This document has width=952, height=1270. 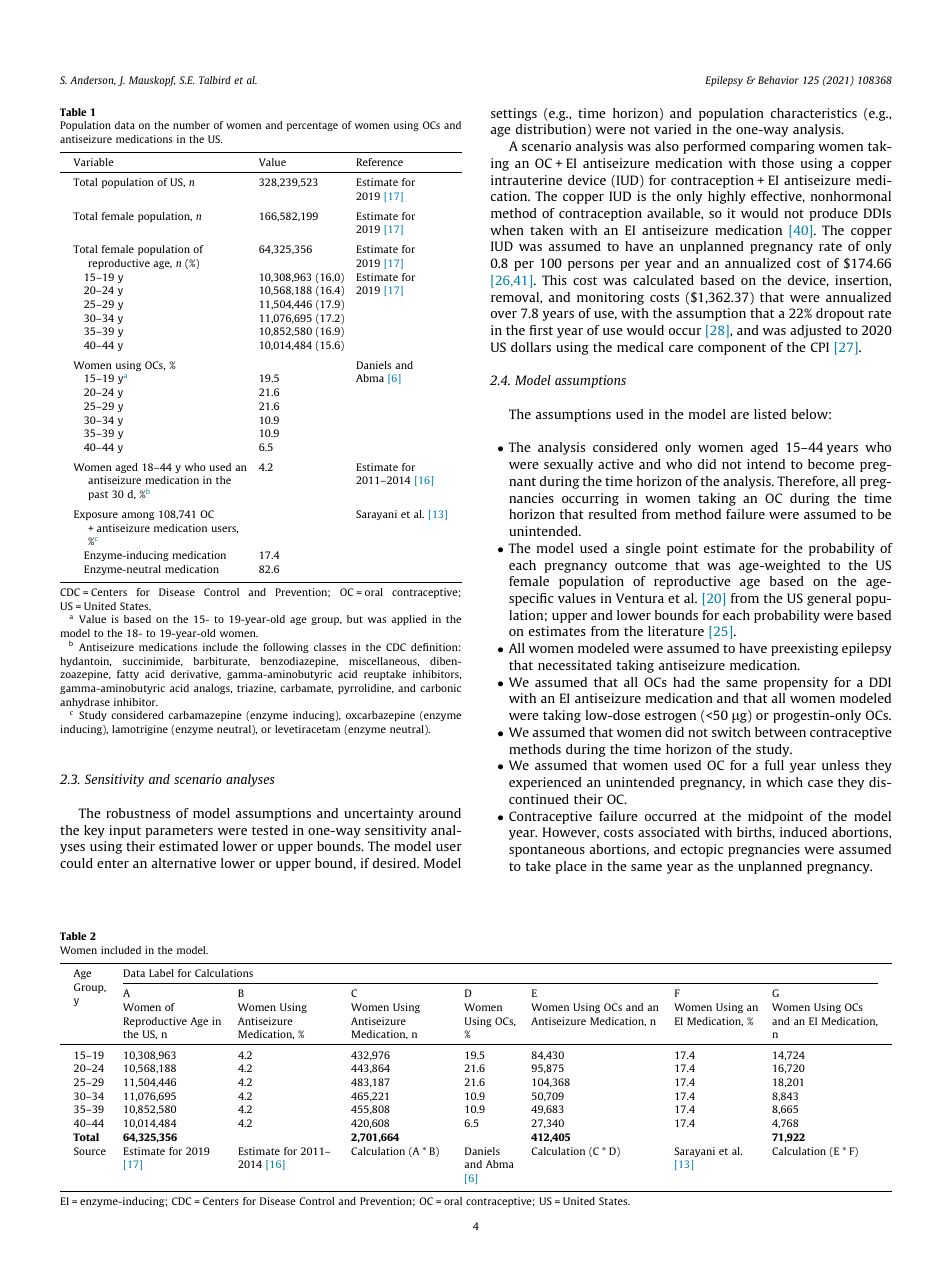 I want to click on ectopic, so click(x=702, y=850).
